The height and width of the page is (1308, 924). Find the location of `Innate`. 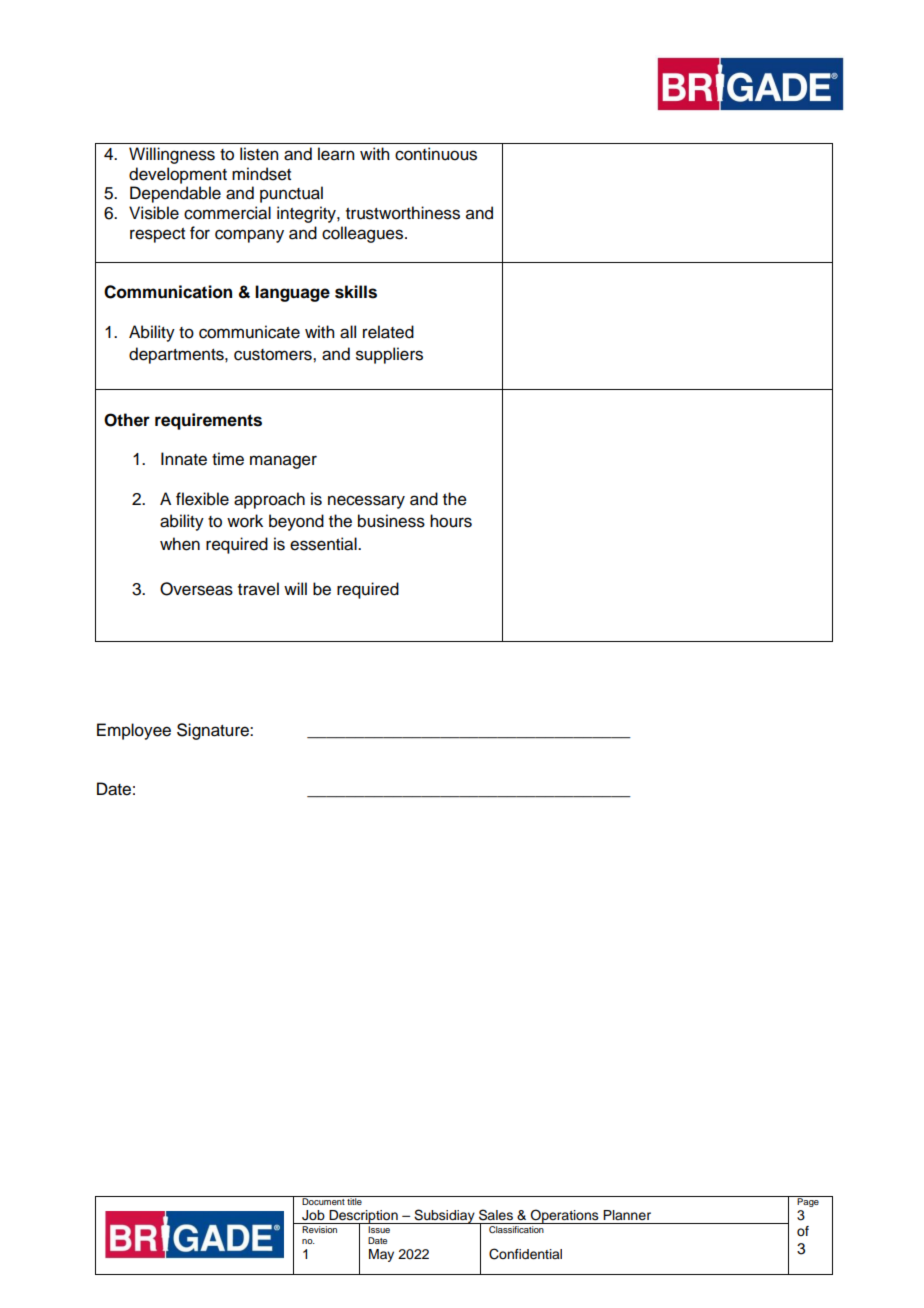

Innate is located at coordinates (184, 459).
